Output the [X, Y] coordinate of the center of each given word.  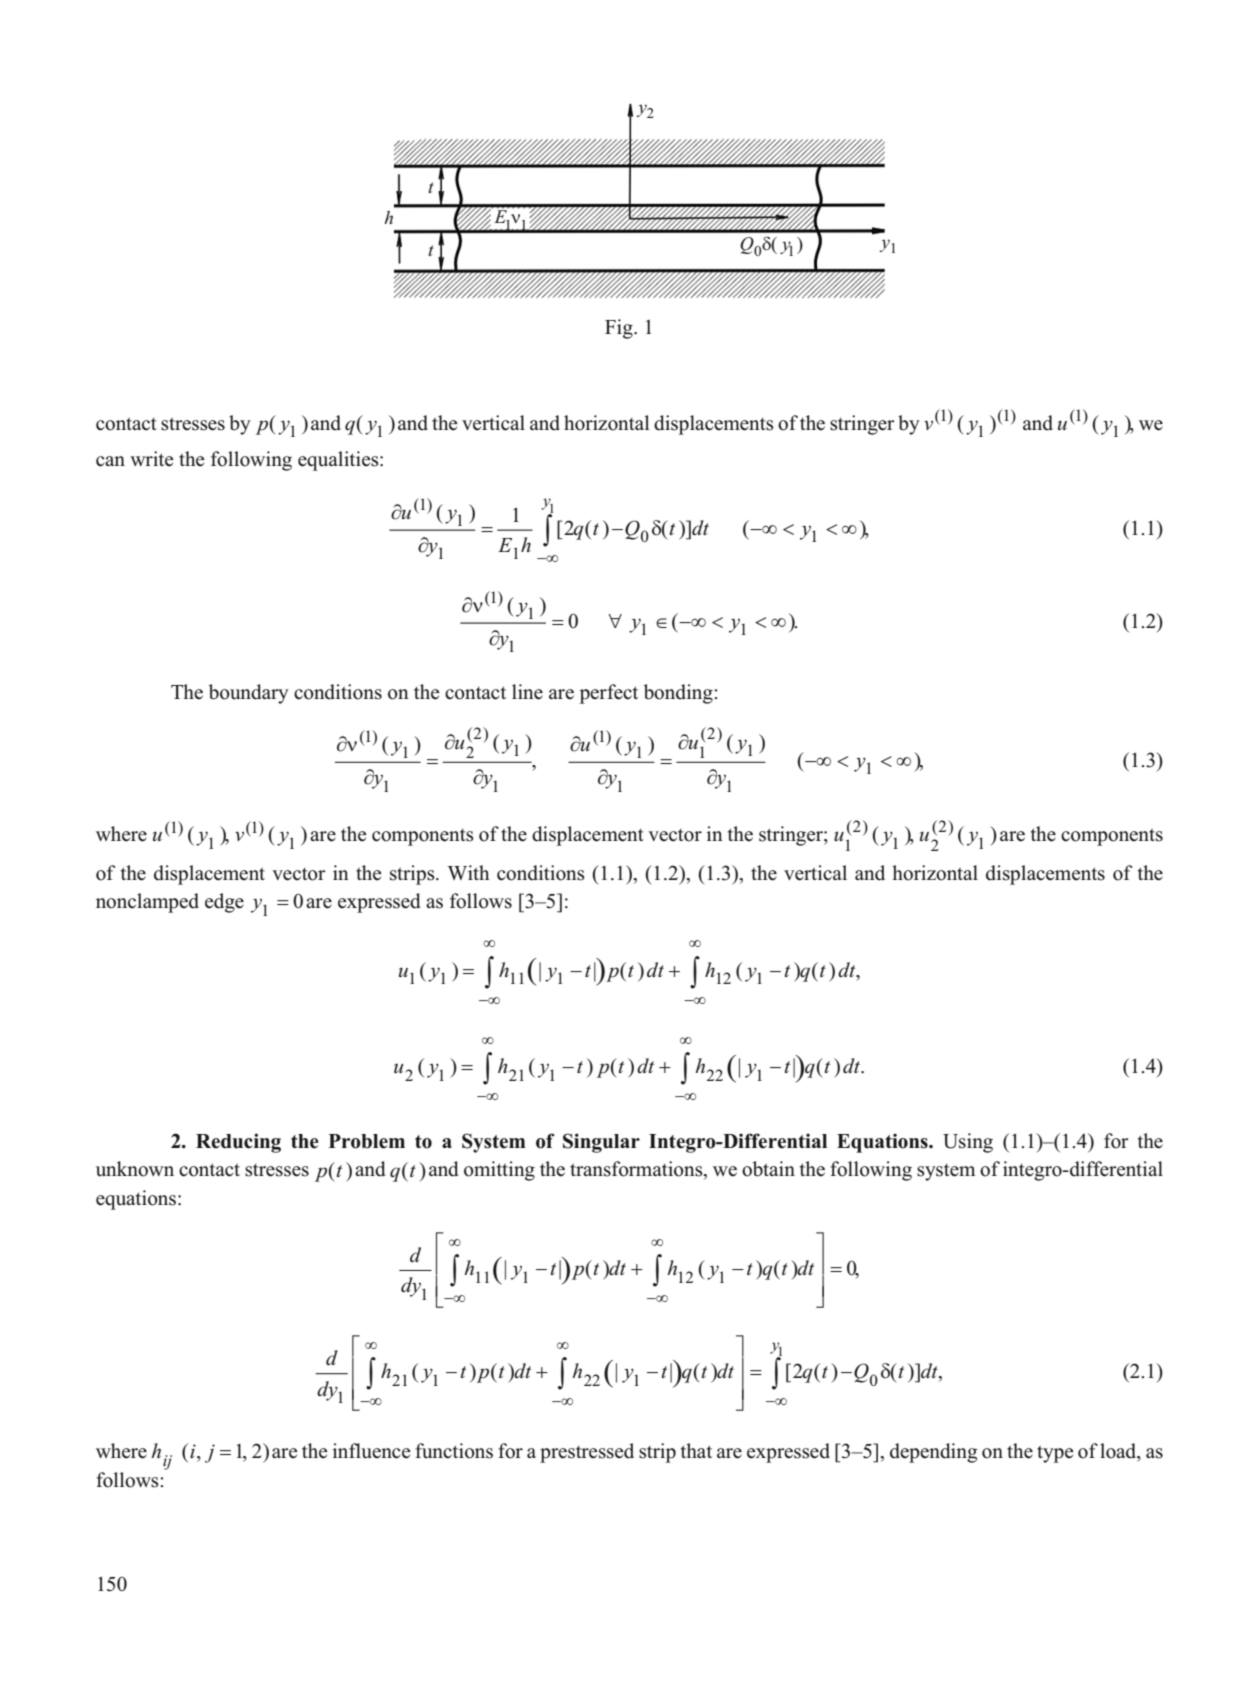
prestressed [587, 1453]
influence [371, 1451]
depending [934, 1453]
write [151, 459]
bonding [679, 694]
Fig [620, 329]
